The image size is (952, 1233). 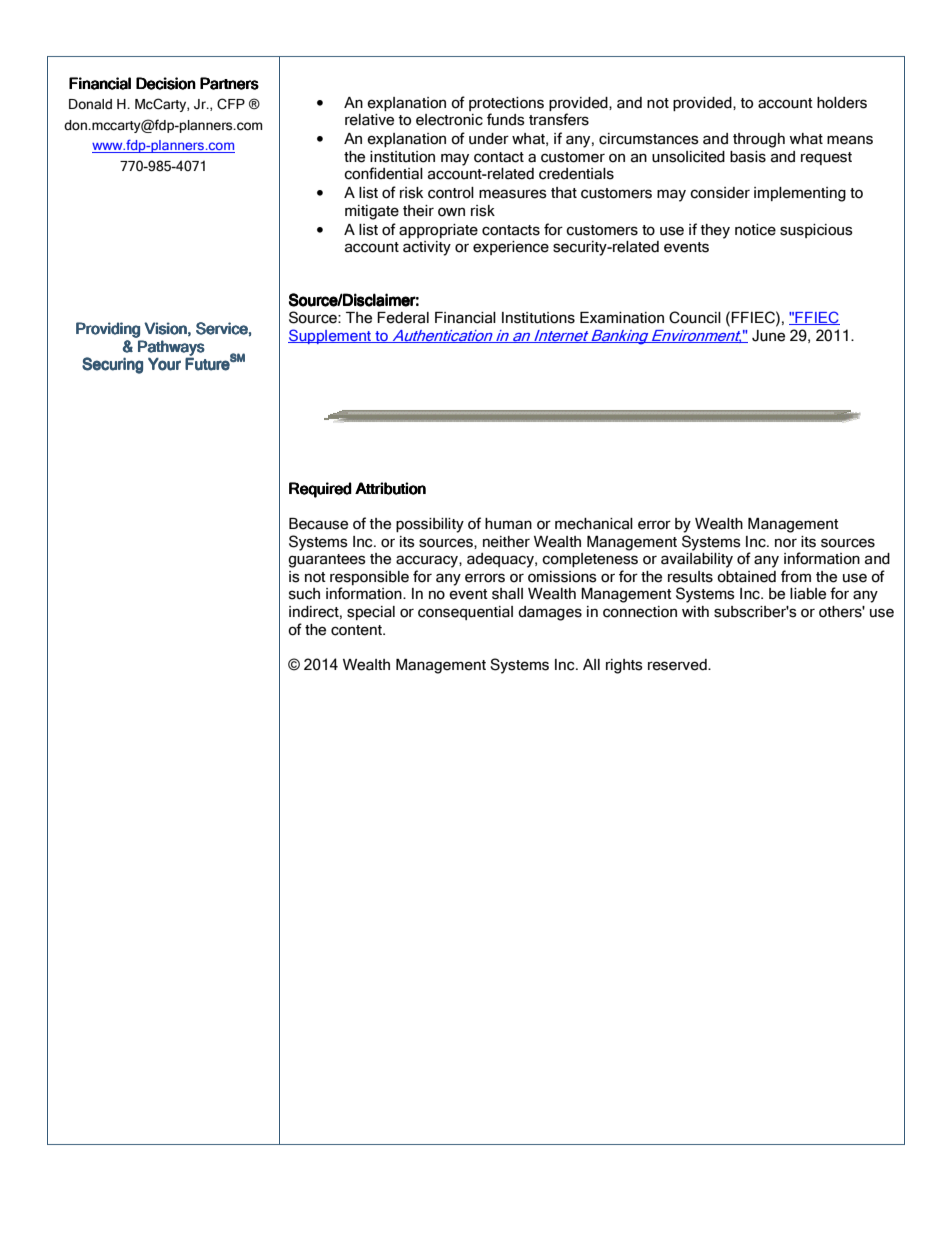 I want to click on Your, so click(x=164, y=364).
